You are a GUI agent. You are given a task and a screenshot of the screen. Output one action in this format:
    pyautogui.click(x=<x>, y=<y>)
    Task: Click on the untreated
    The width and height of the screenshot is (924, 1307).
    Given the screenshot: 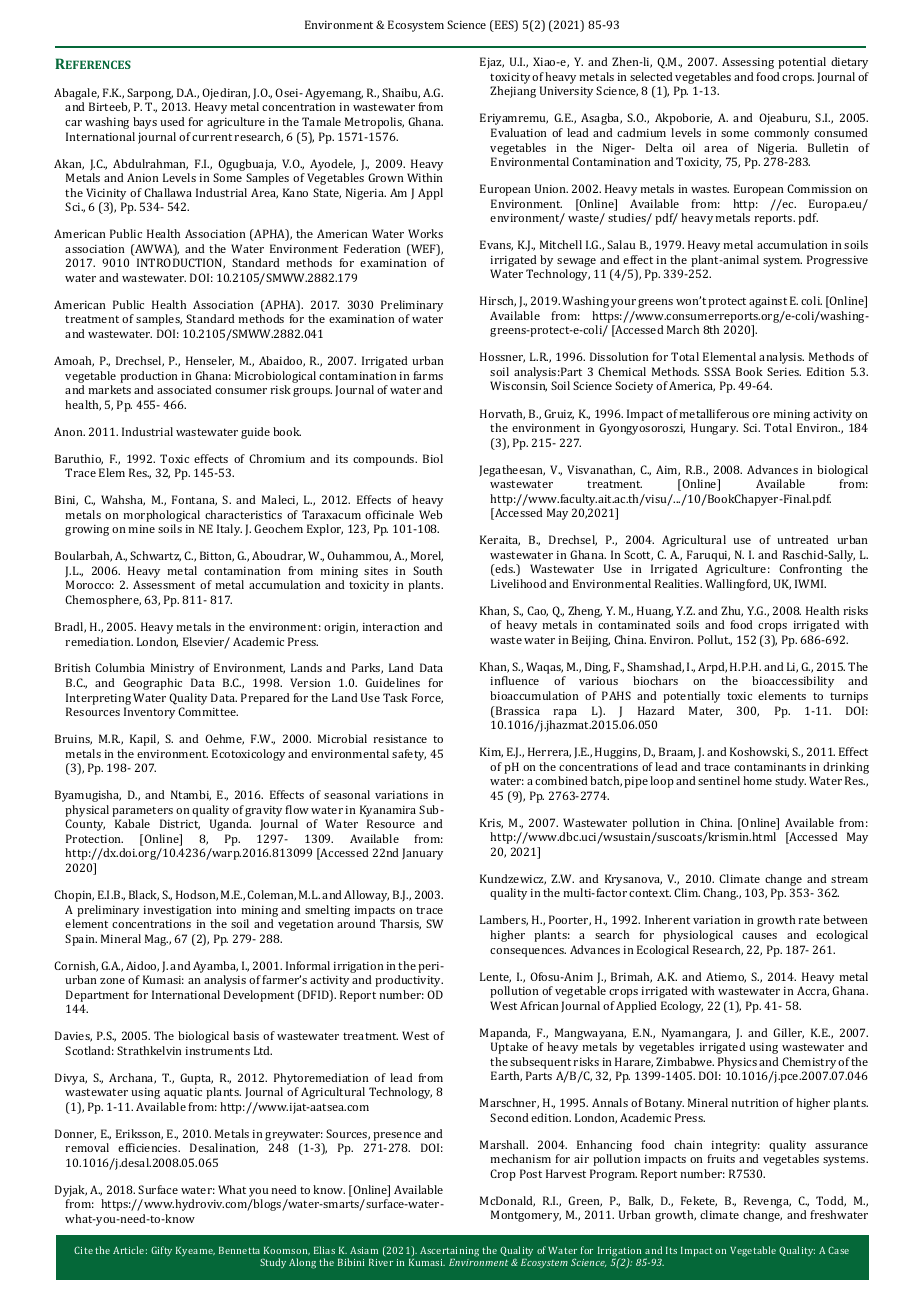 What is the action you would take?
    pyautogui.click(x=803, y=539)
